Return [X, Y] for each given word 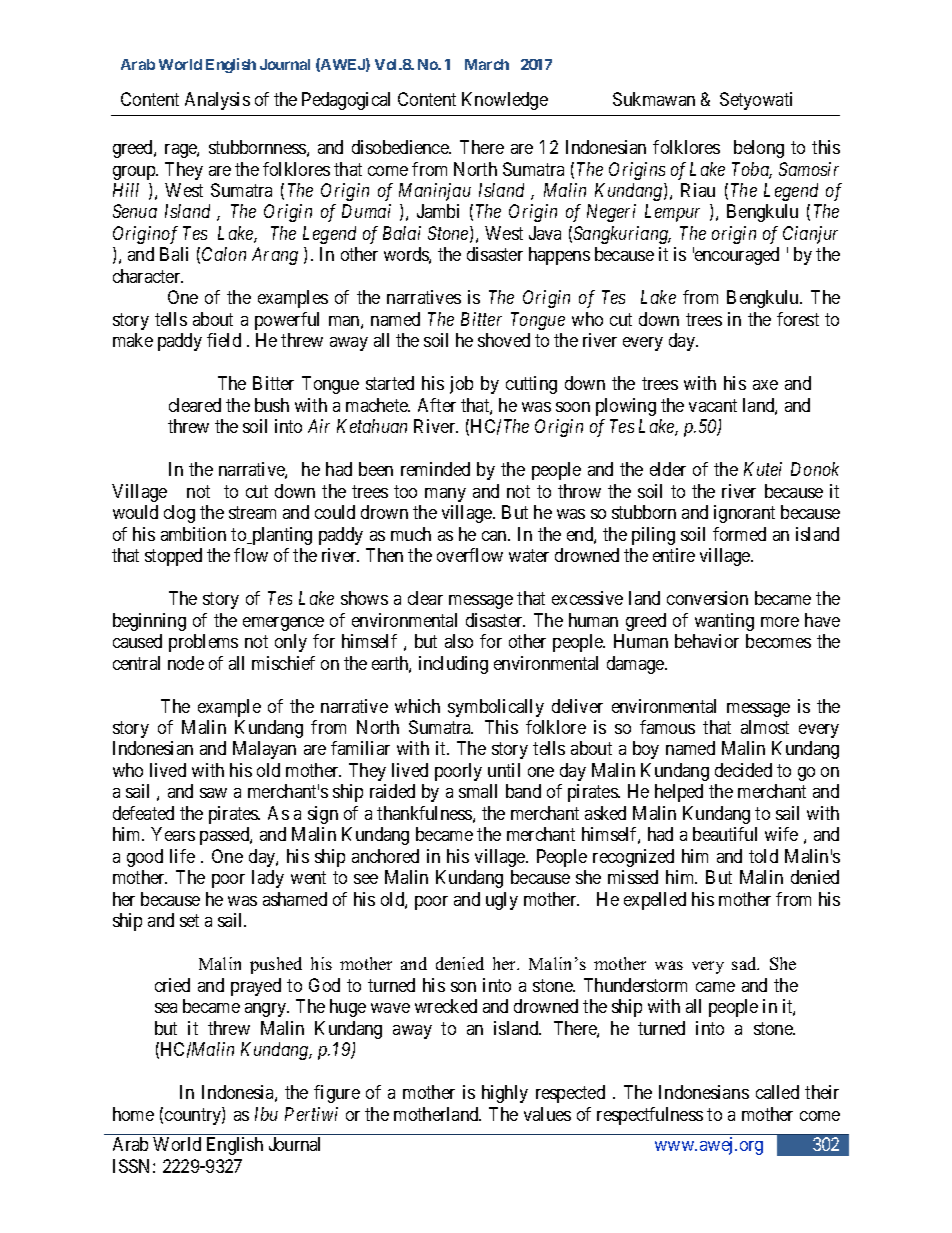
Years [173, 834]
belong [759, 149]
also [459, 641]
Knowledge [505, 101]
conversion [707, 598]
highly [505, 1094]
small [478, 791]
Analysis [217, 101]
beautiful [725, 834]
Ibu [266, 1114]
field [224, 340]
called [777, 1092]
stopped [173, 557]
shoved [504, 340]
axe [765, 385]
